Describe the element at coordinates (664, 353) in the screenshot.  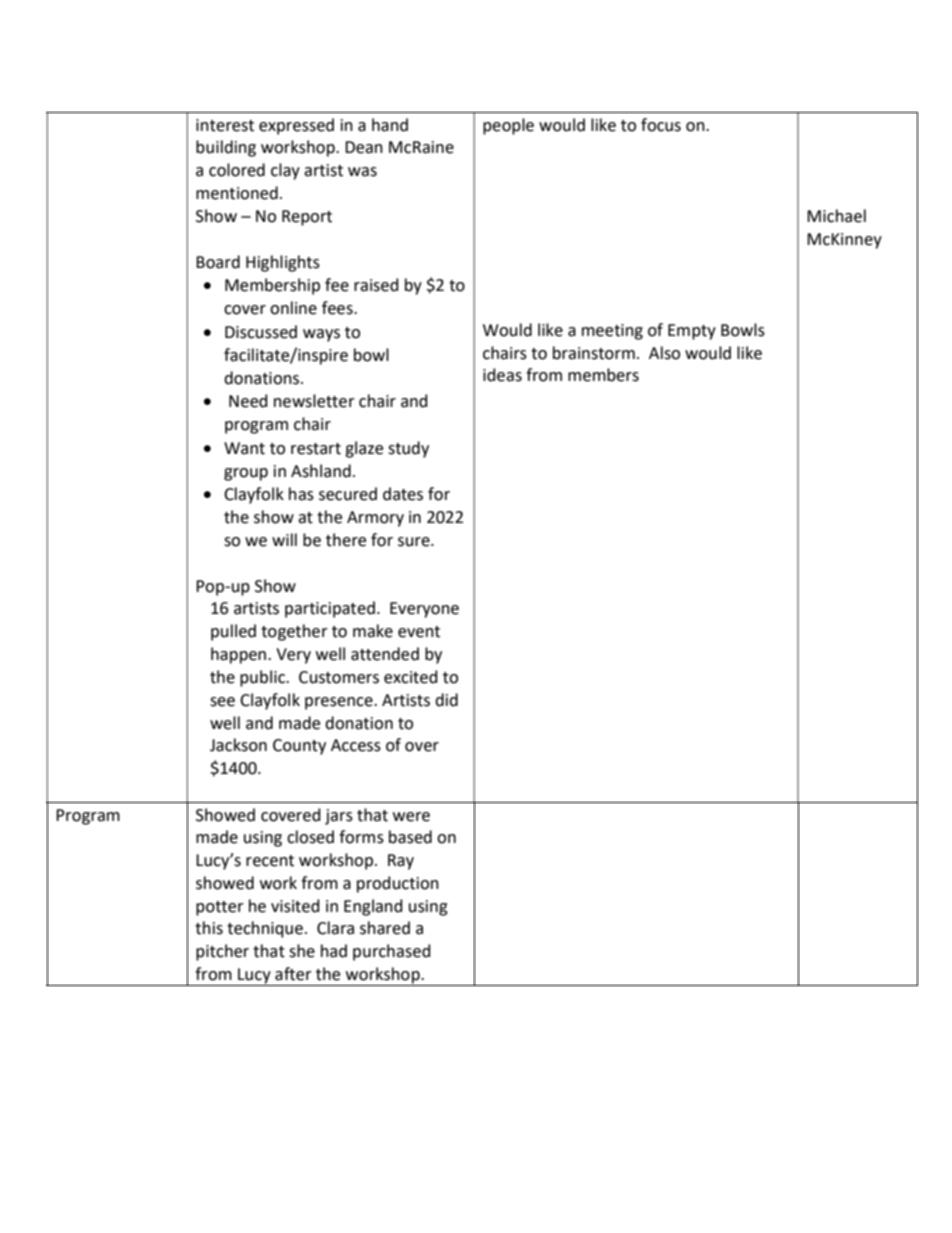
I see `Also` at that location.
